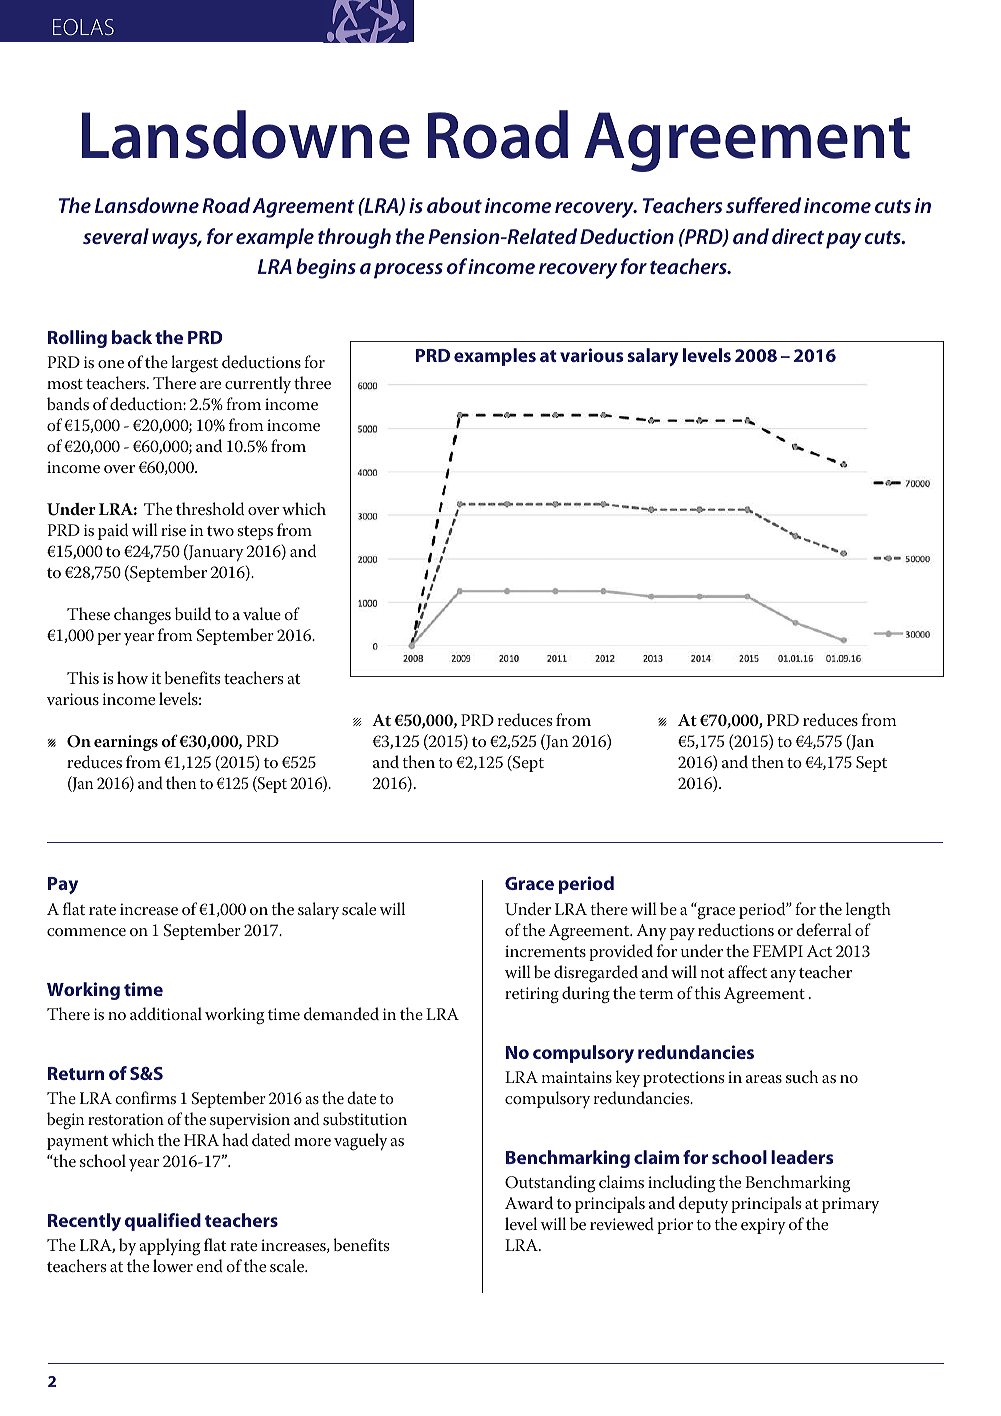 The image size is (1001, 1416). What do you see at coordinates (262, 613) in the document?
I see `value` at bounding box center [262, 613].
